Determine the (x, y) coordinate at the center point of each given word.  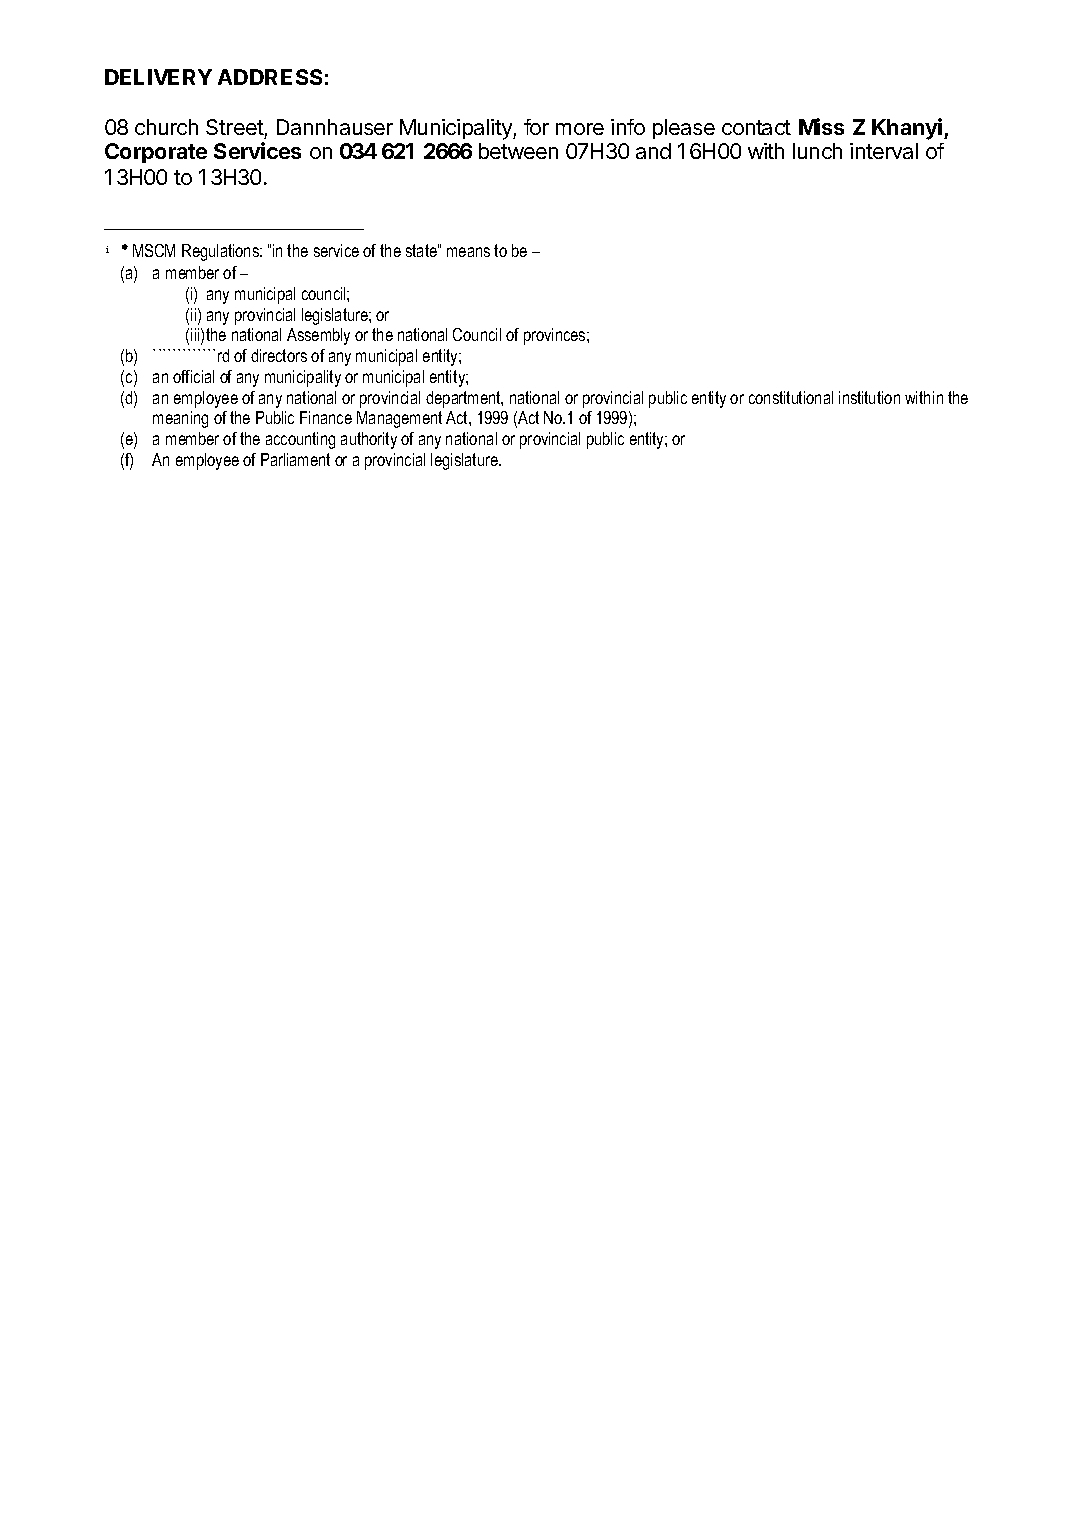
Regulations (221, 252)
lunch (817, 151)
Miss (821, 126)
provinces (556, 336)
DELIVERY (158, 77)
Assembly (318, 336)
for (536, 127)
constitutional (791, 397)
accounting (300, 440)
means (468, 252)
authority (369, 440)
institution (869, 397)
